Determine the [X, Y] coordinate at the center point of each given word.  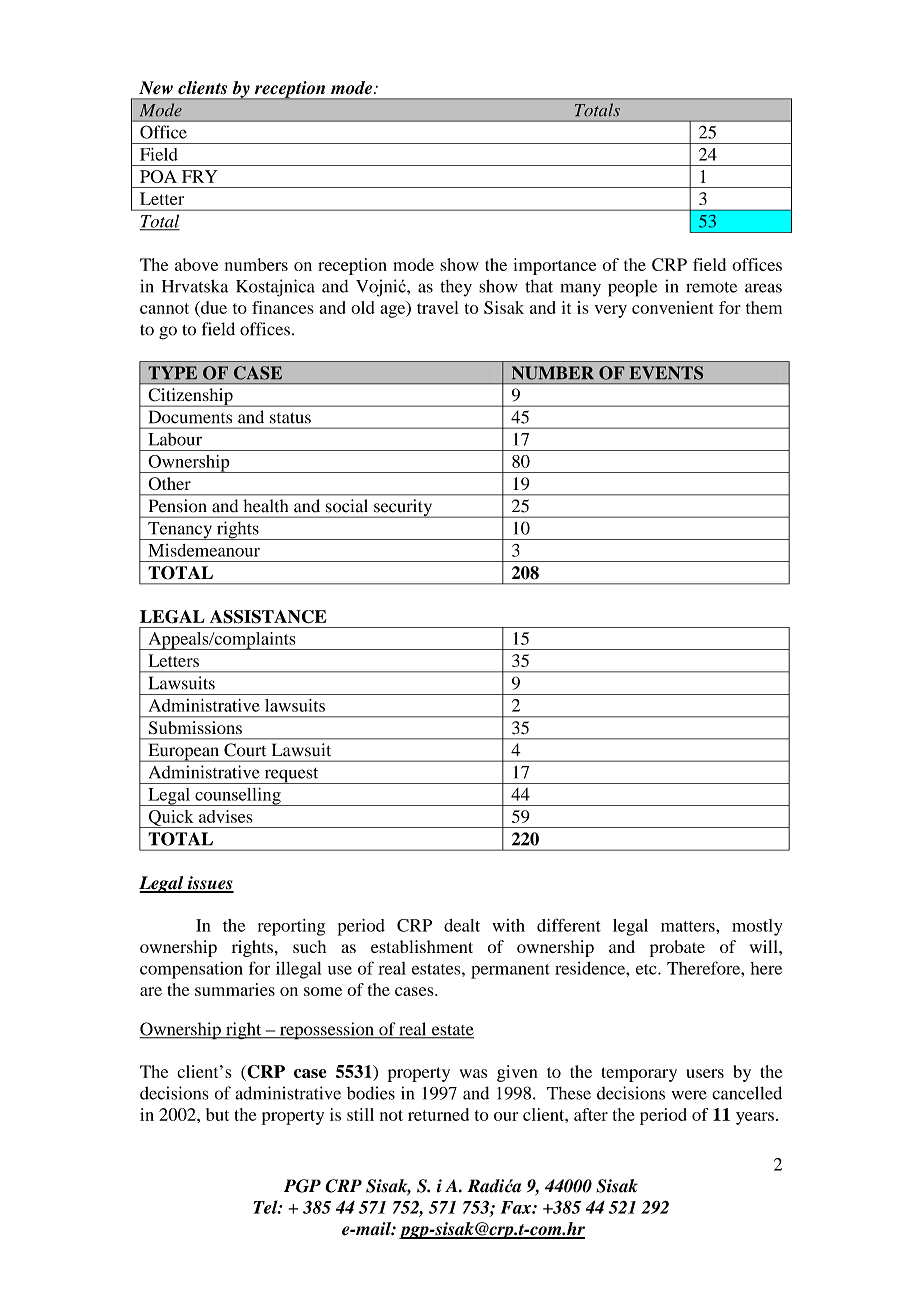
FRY [200, 176]
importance [555, 266]
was [473, 1073]
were [689, 1095]
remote [711, 287]
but [217, 1114]
